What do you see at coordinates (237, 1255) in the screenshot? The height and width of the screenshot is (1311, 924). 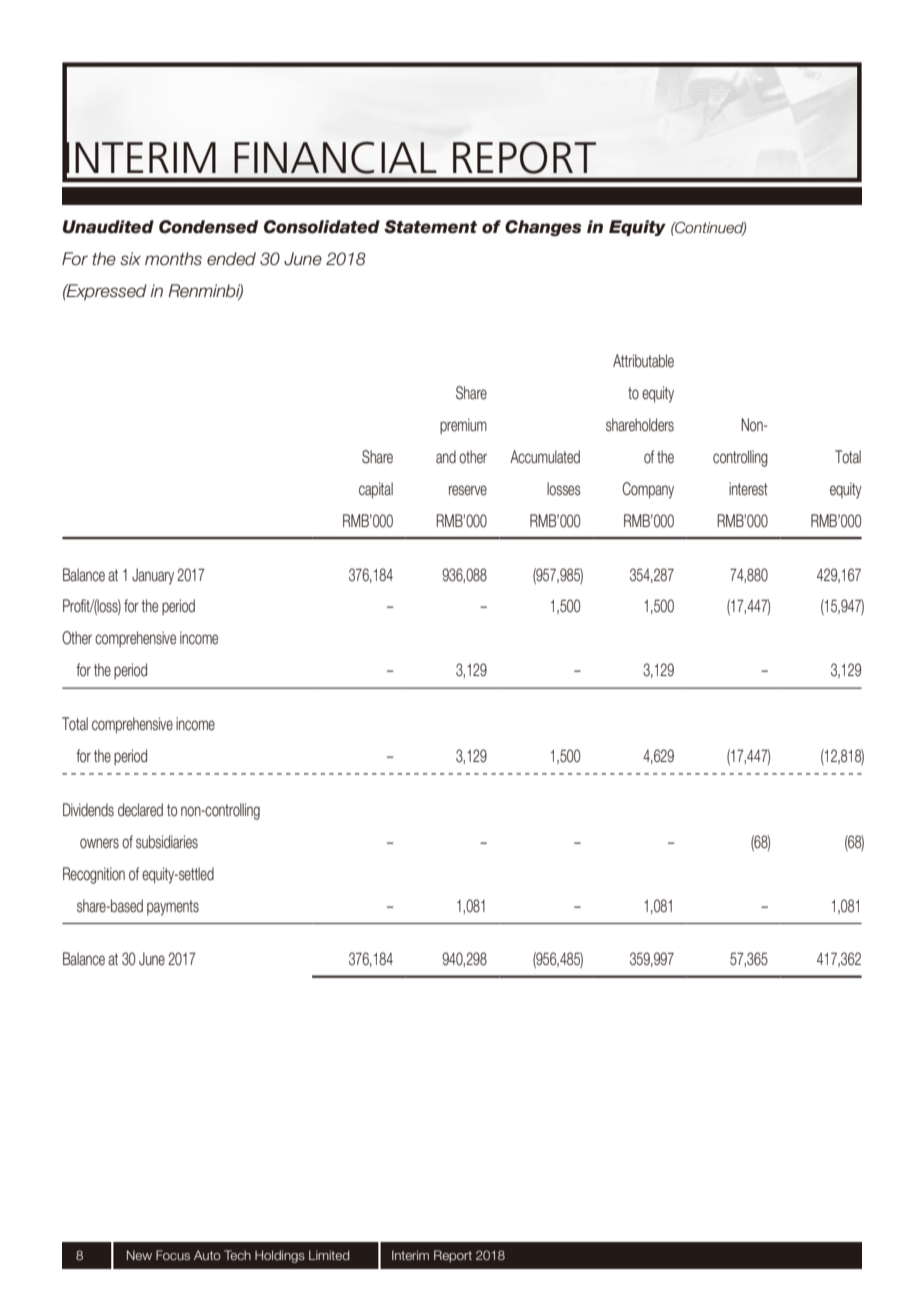 I see `Tech` at bounding box center [237, 1255].
